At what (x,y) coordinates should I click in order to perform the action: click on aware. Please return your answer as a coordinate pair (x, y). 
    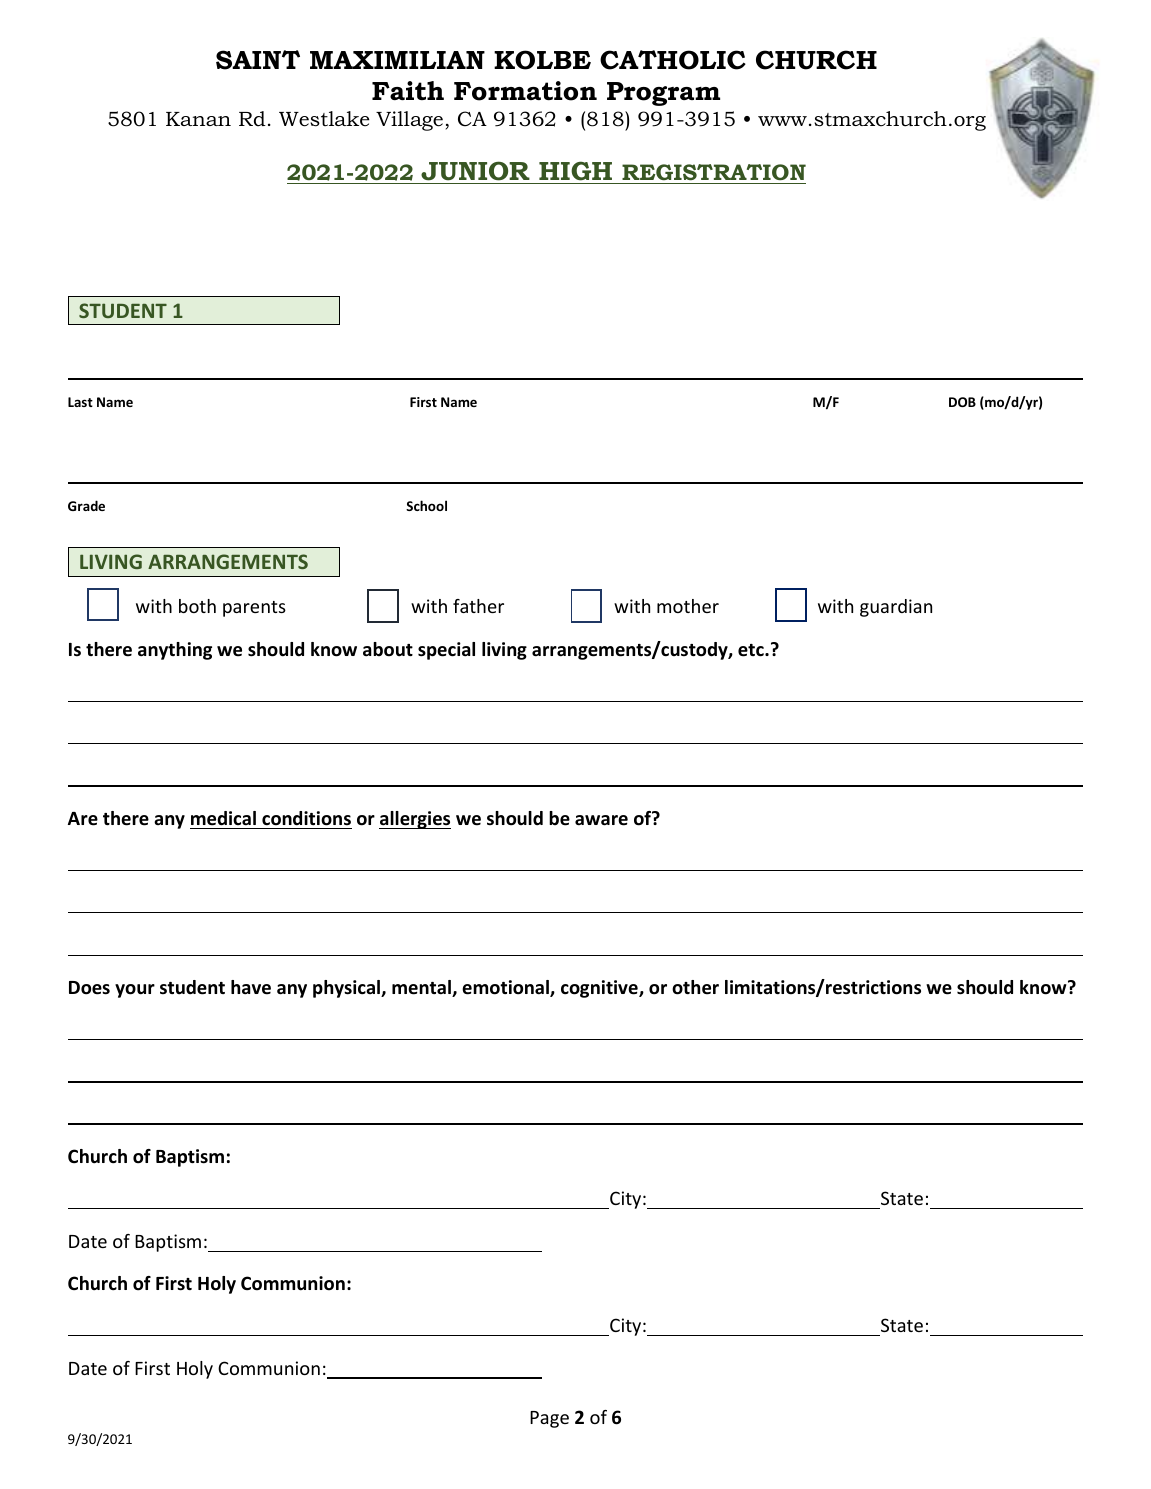
    Looking at the image, I should click on (601, 820).
